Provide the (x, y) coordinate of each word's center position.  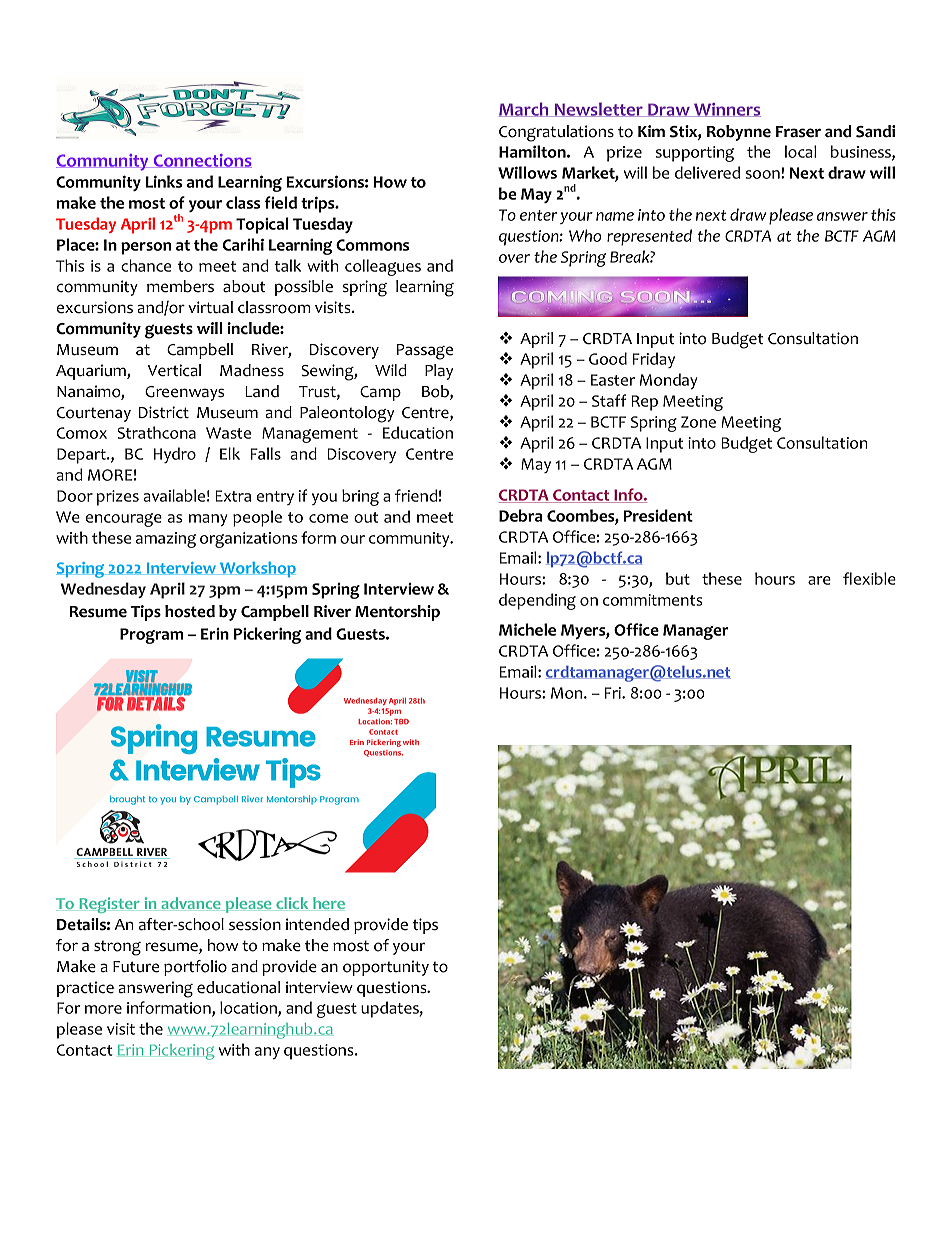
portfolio (195, 968)
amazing (166, 540)
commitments (653, 600)
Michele (527, 629)
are (819, 580)
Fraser (798, 132)
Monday (669, 381)
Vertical (174, 370)
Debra (520, 515)
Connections (201, 161)
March (525, 109)
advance (191, 904)
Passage (425, 352)
